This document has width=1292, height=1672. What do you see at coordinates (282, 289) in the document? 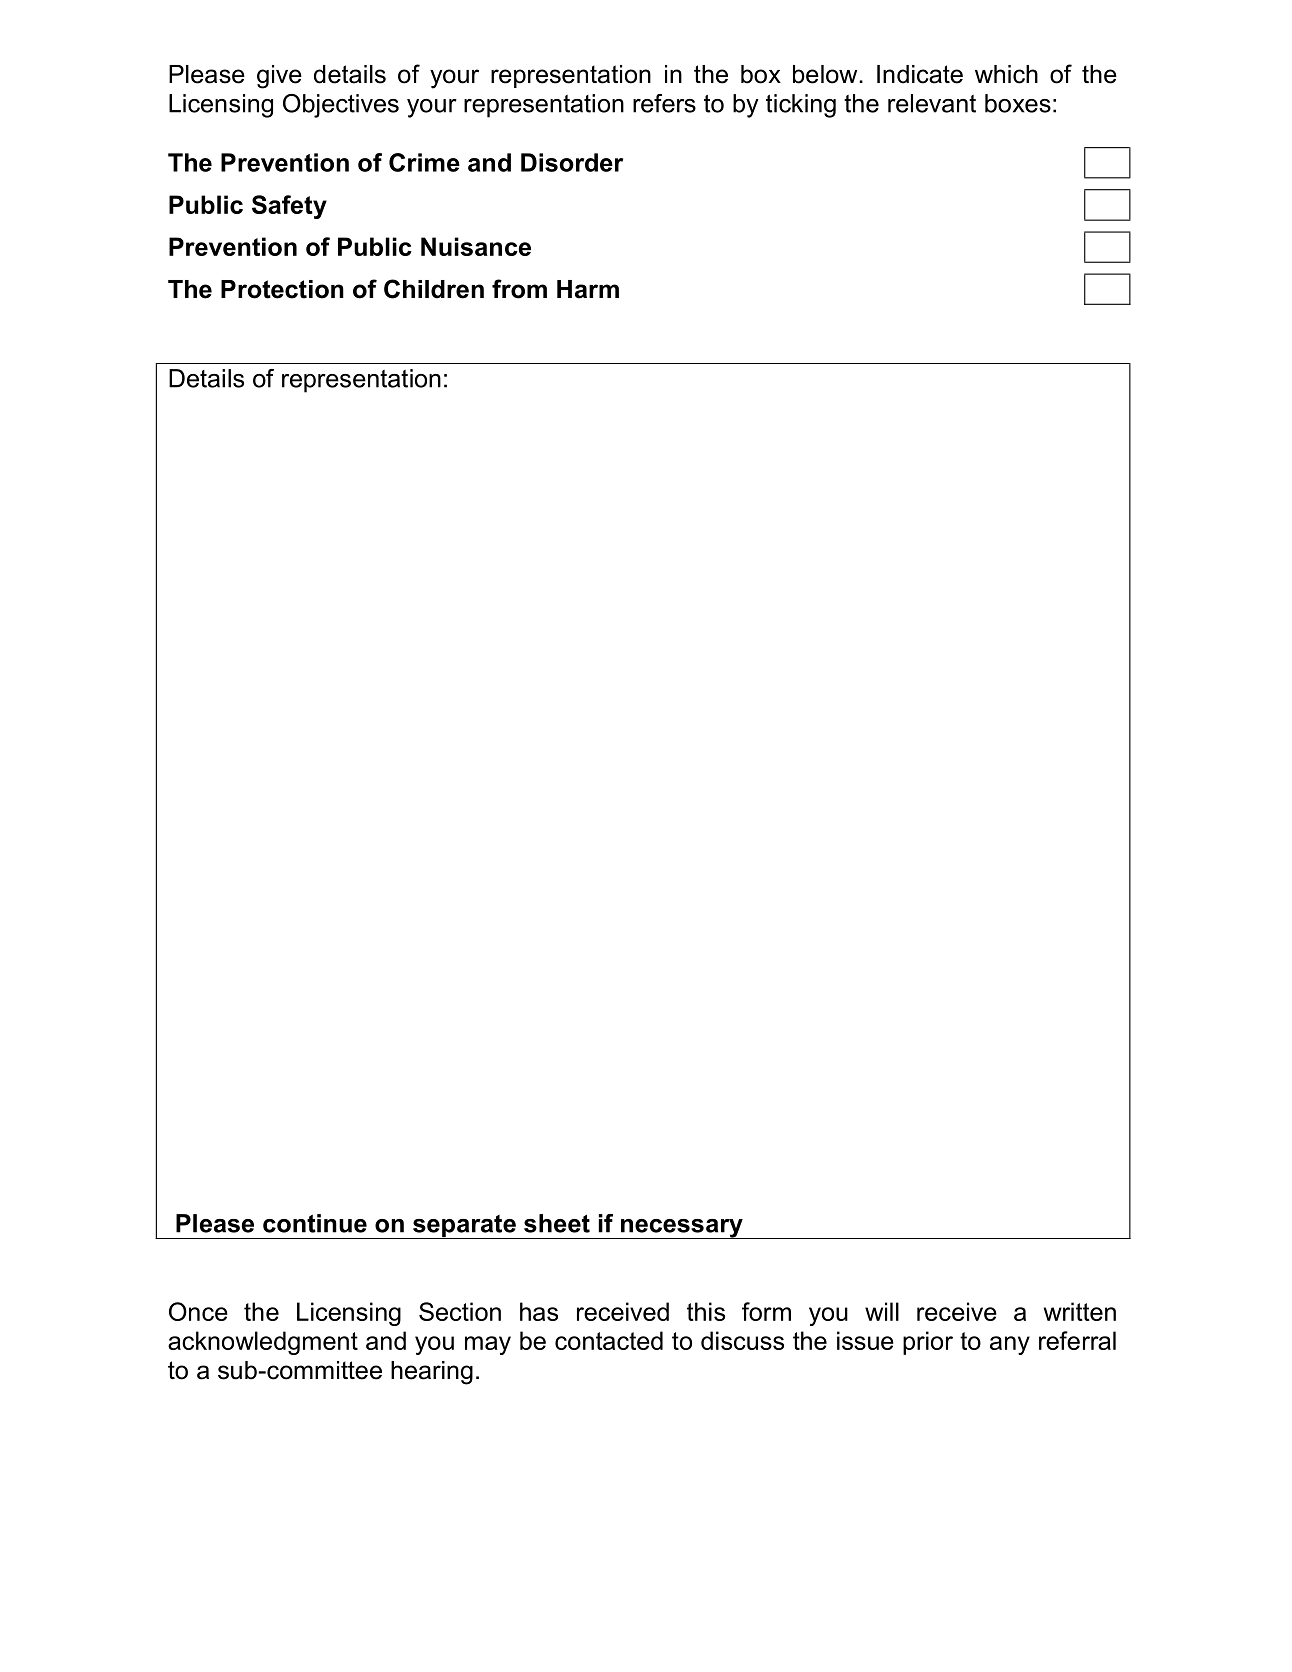
I see `Protection` at bounding box center [282, 289].
